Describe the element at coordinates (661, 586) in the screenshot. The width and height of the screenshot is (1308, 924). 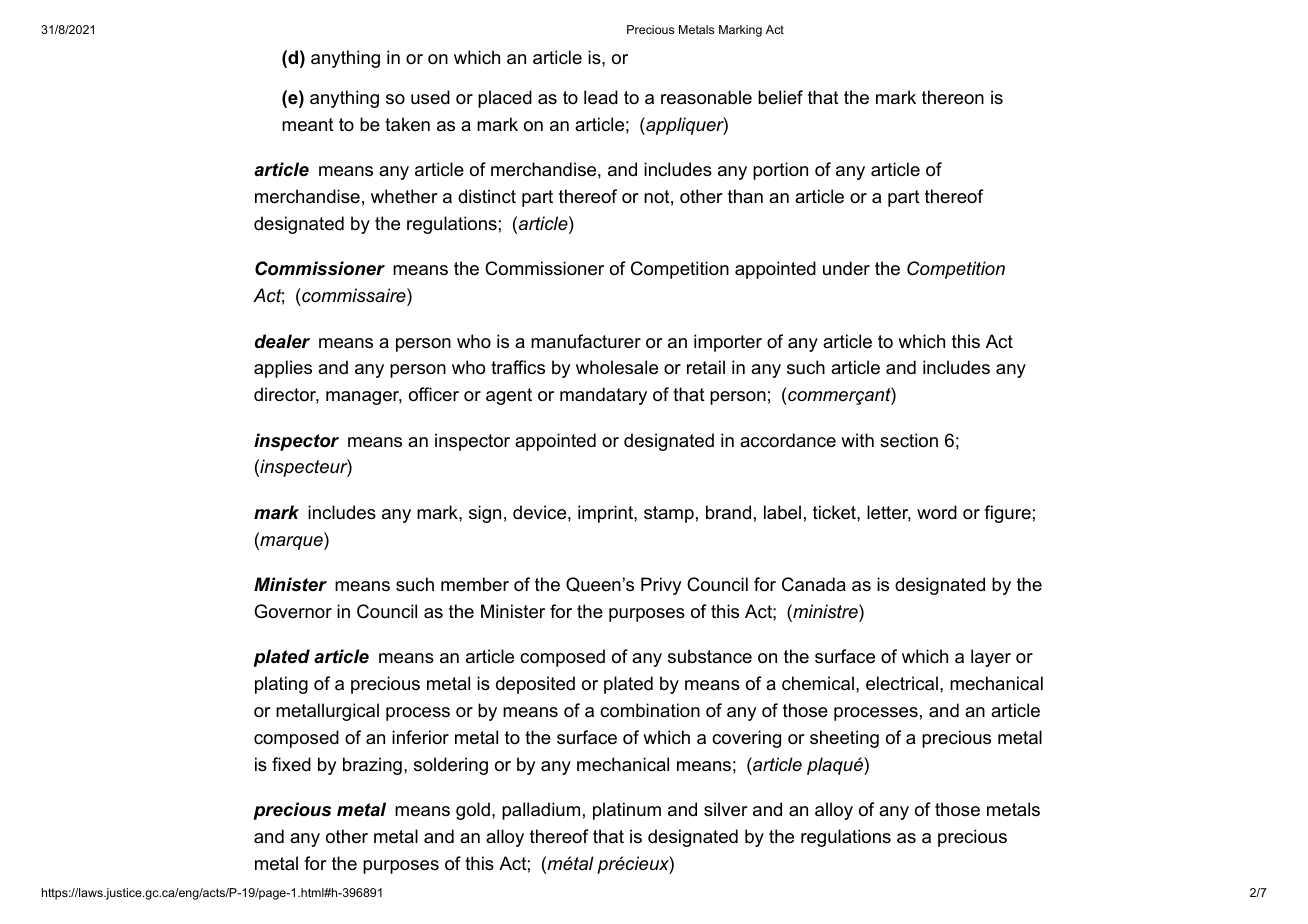
I see `Privy` at that location.
